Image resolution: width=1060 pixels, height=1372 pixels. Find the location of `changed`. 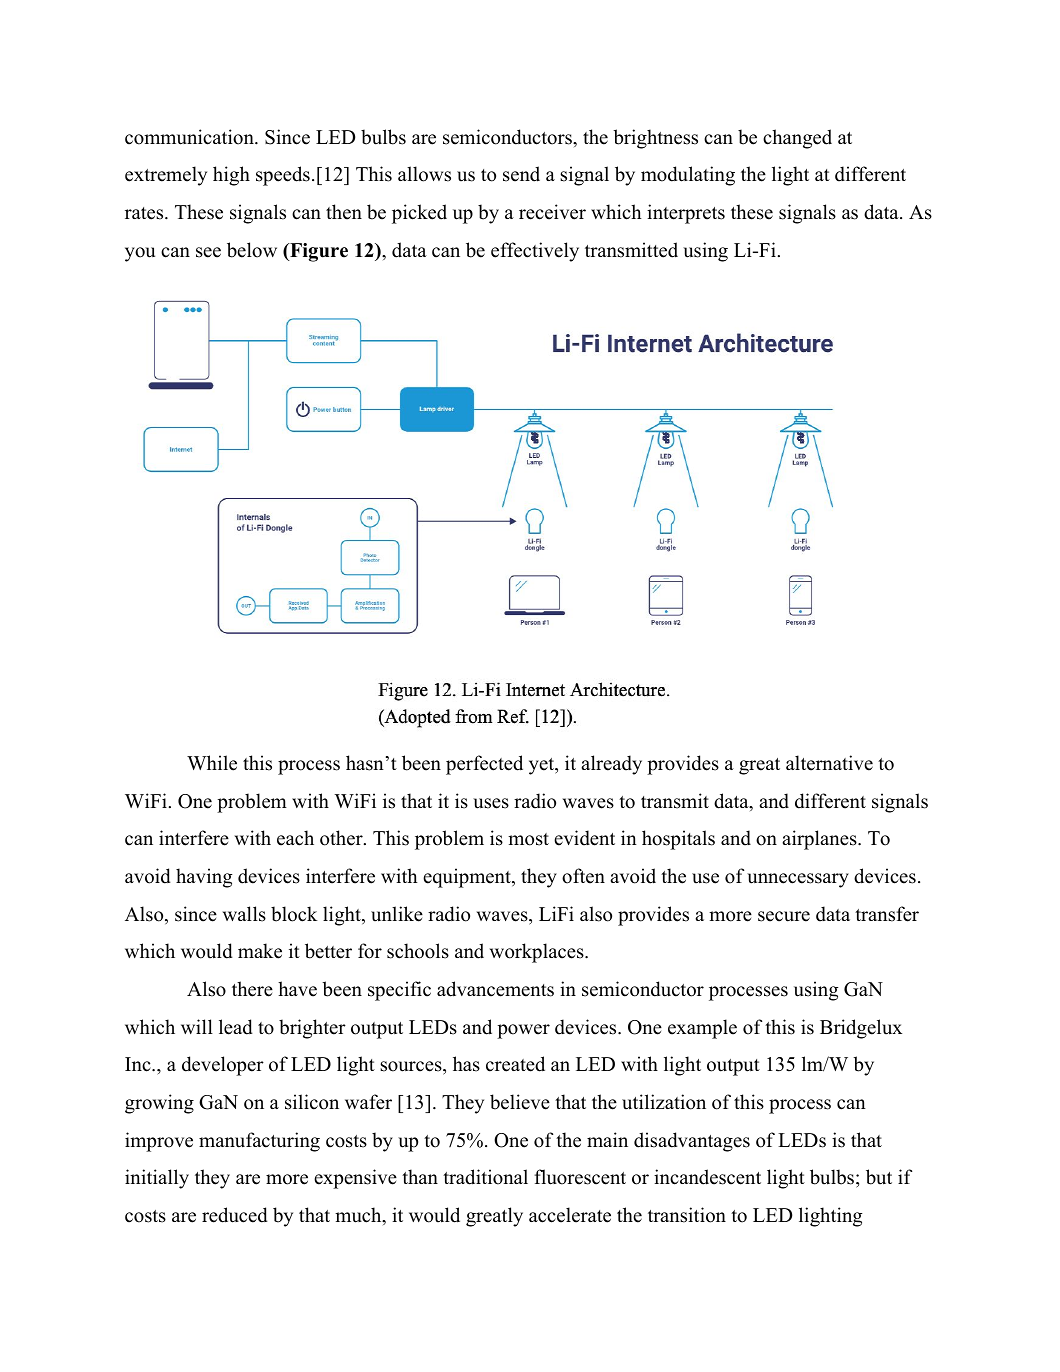

changed is located at coordinates (797, 139).
